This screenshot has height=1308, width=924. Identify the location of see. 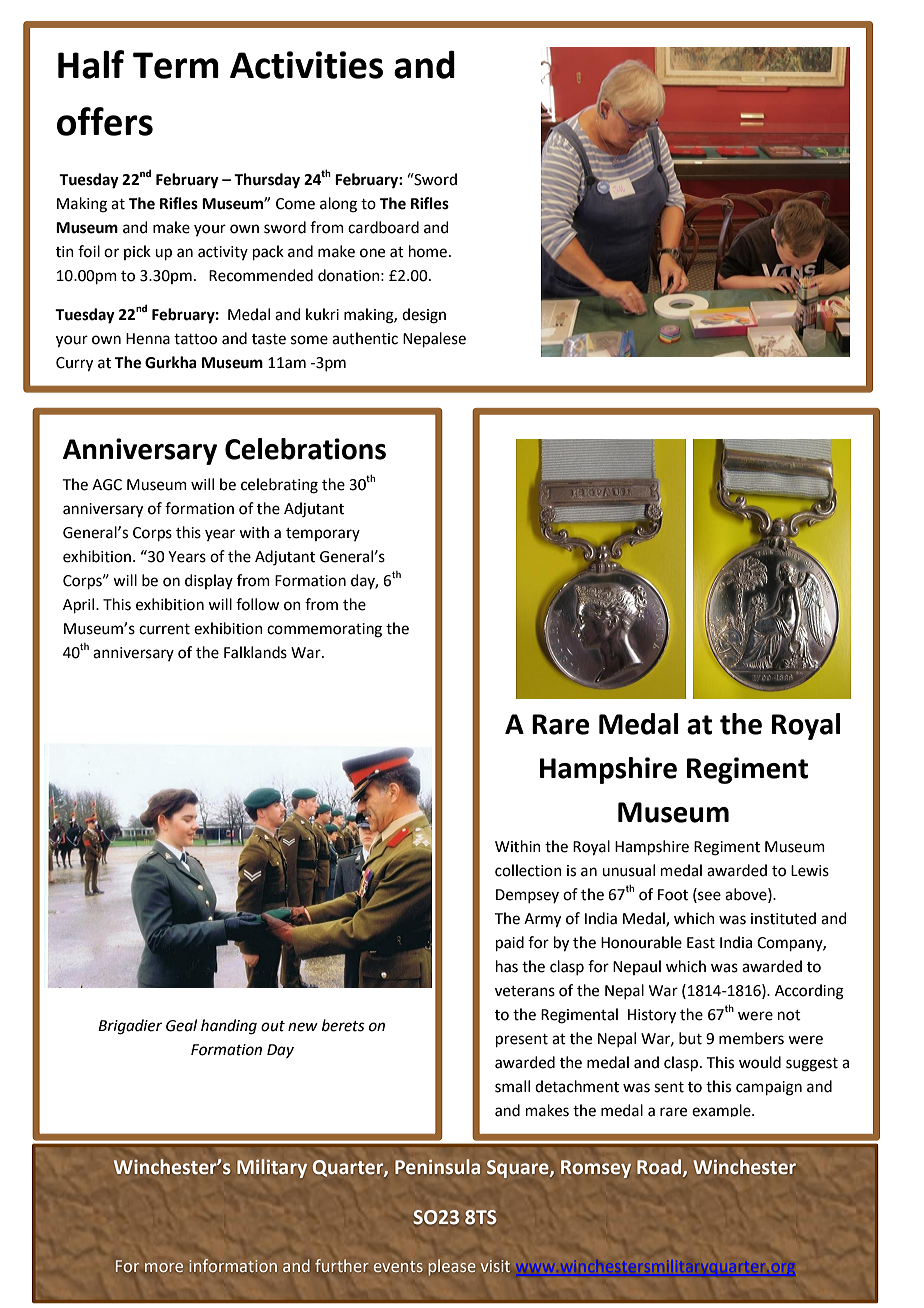
(708, 896).
